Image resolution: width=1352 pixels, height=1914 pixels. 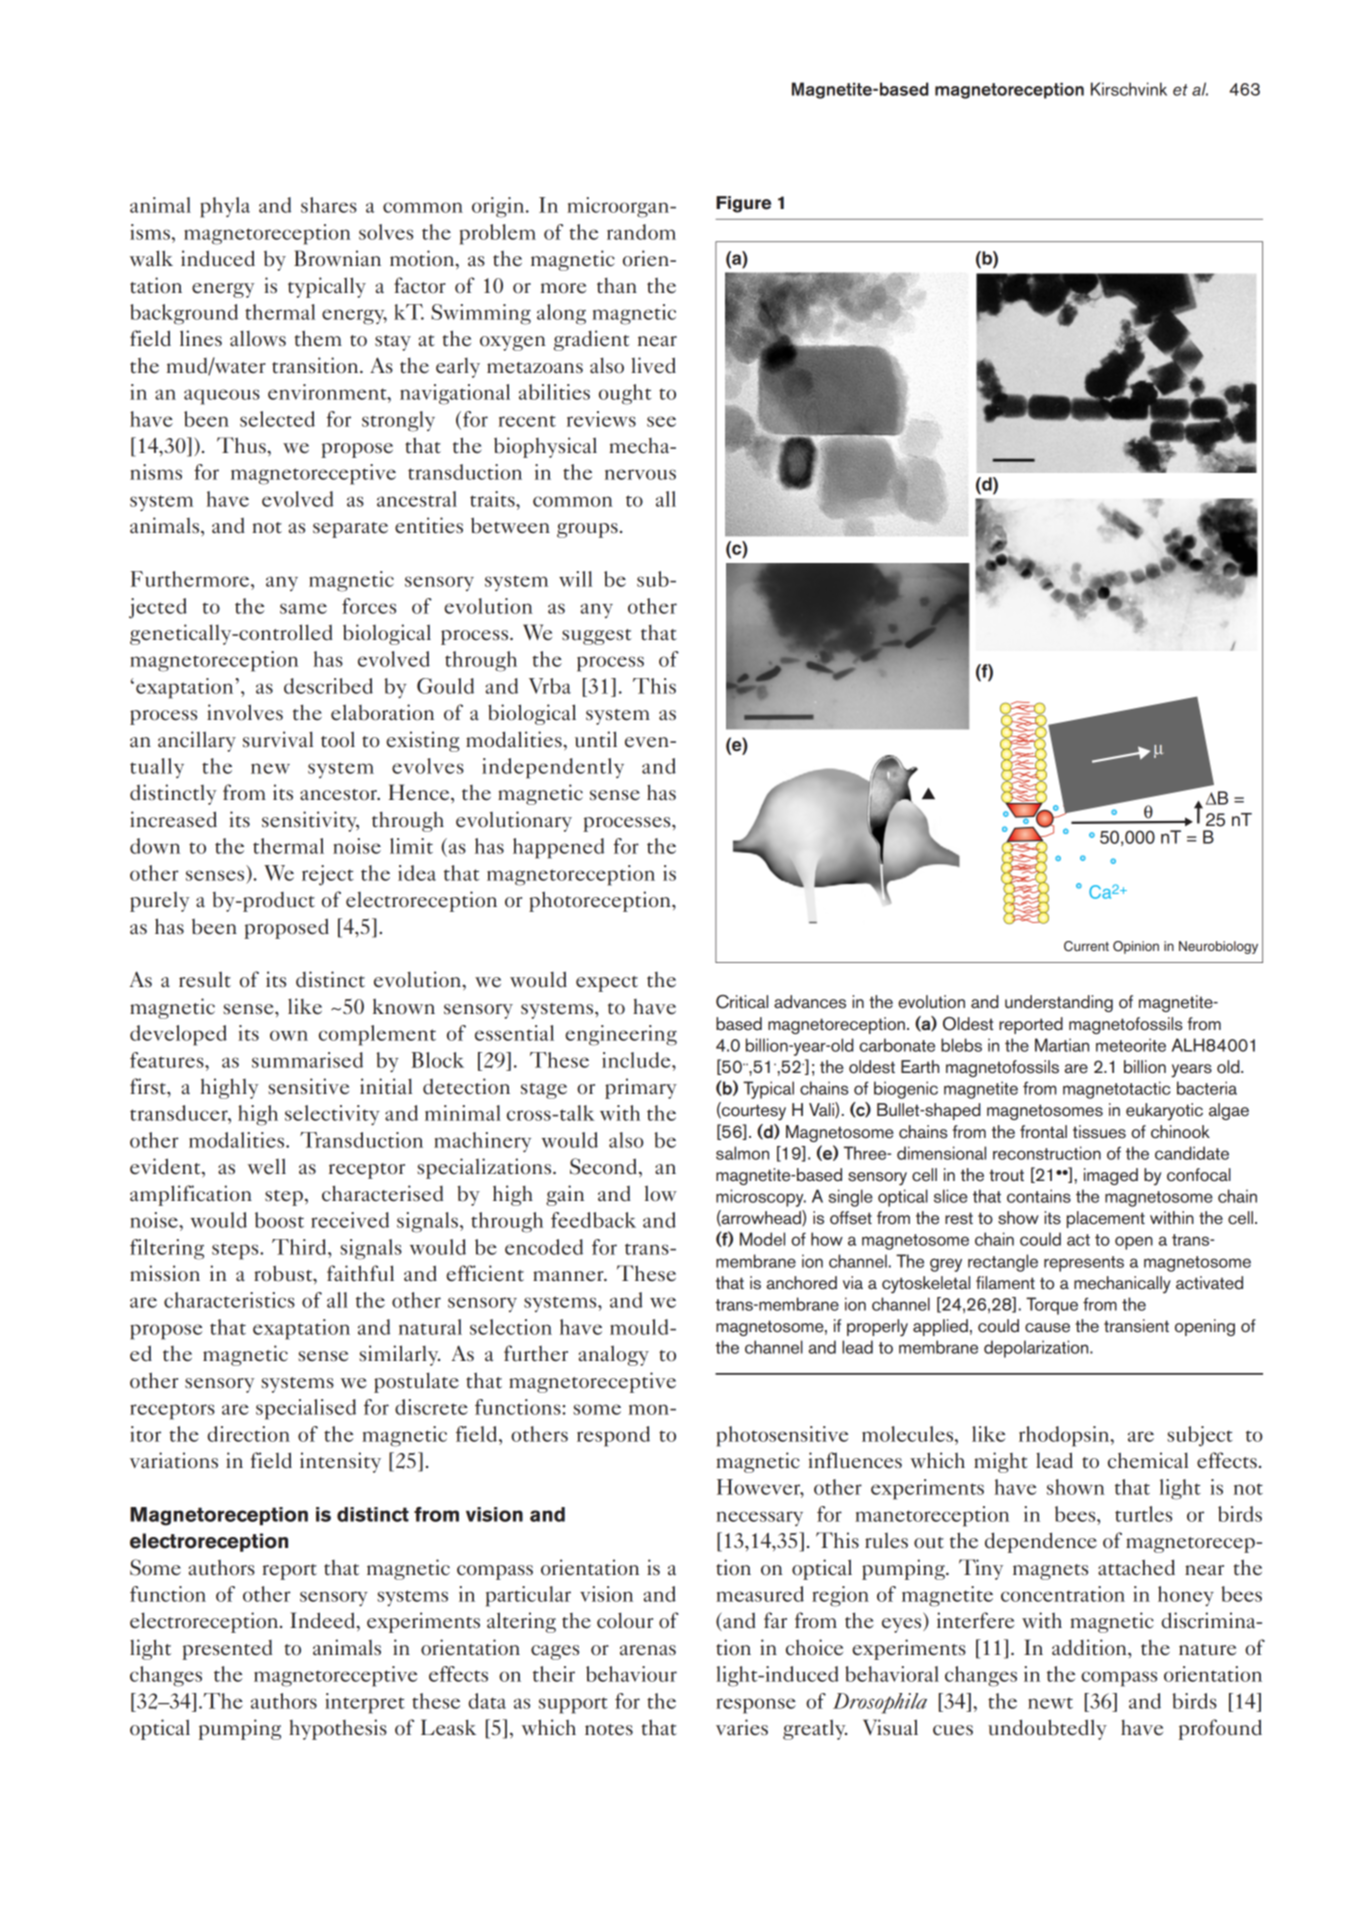 What do you see at coordinates (742, 1002) in the screenshot?
I see `Critical` at bounding box center [742, 1002].
